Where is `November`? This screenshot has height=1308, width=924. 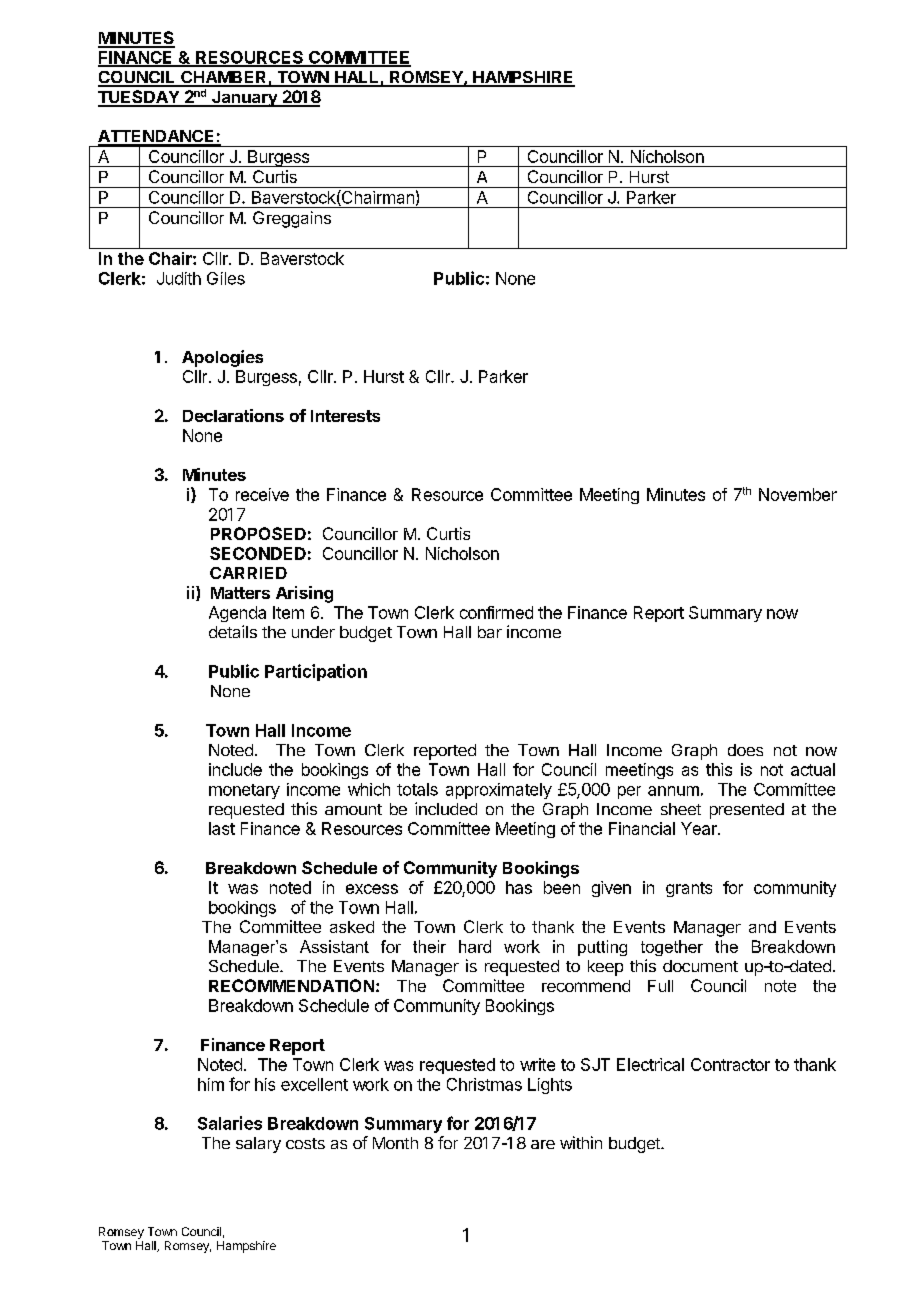
November is located at coordinates (798, 494).
